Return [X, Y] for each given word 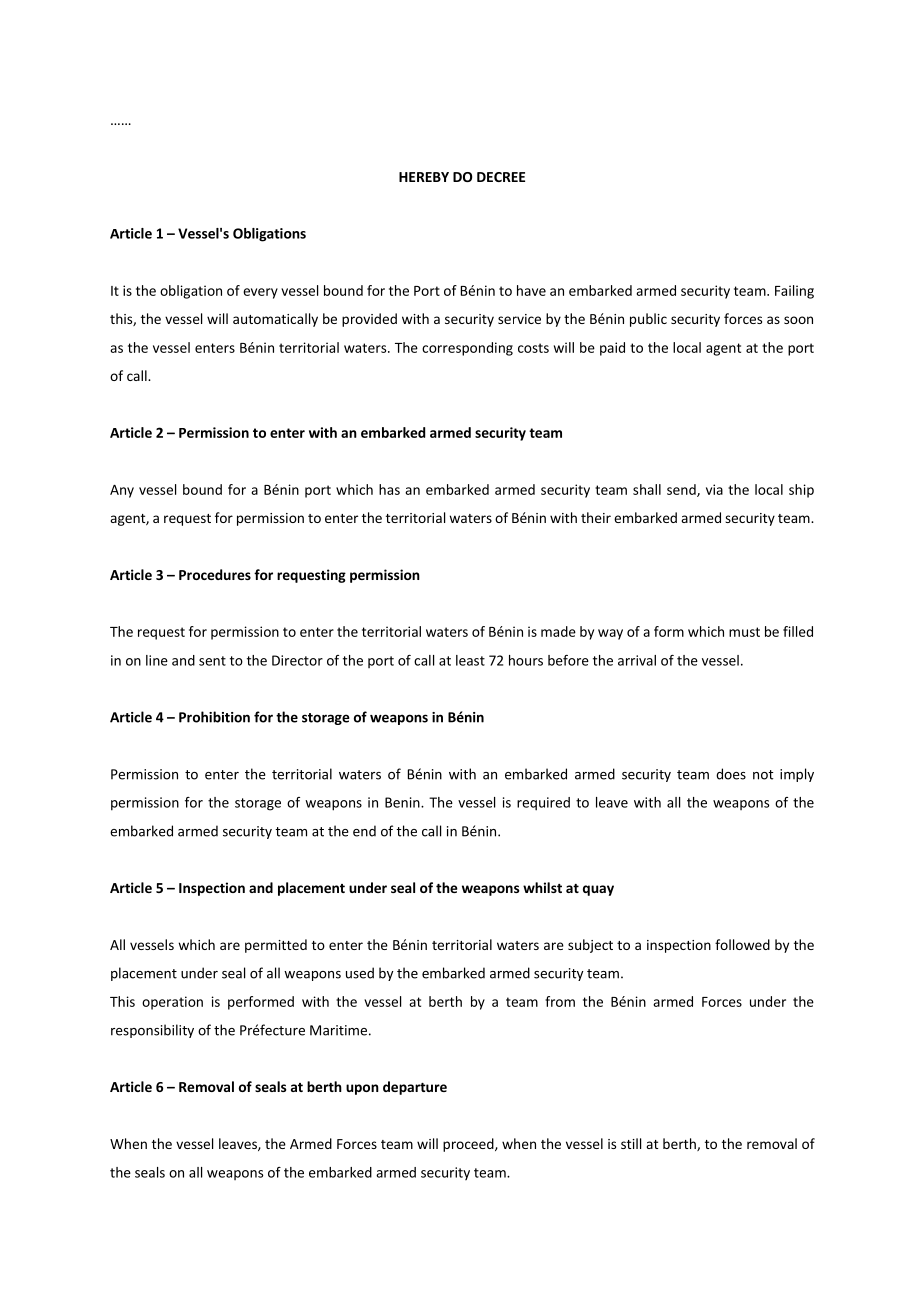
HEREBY [424, 177]
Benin [403, 802]
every [260, 293]
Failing [794, 292]
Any [122, 491]
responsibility [152, 1031]
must [744, 632]
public [648, 320]
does [731, 774]
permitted [276, 946]
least [470, 660]
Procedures [215, 574]
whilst [542, 887]
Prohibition [214, 717]
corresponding [467, 349]
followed [742, 944]
